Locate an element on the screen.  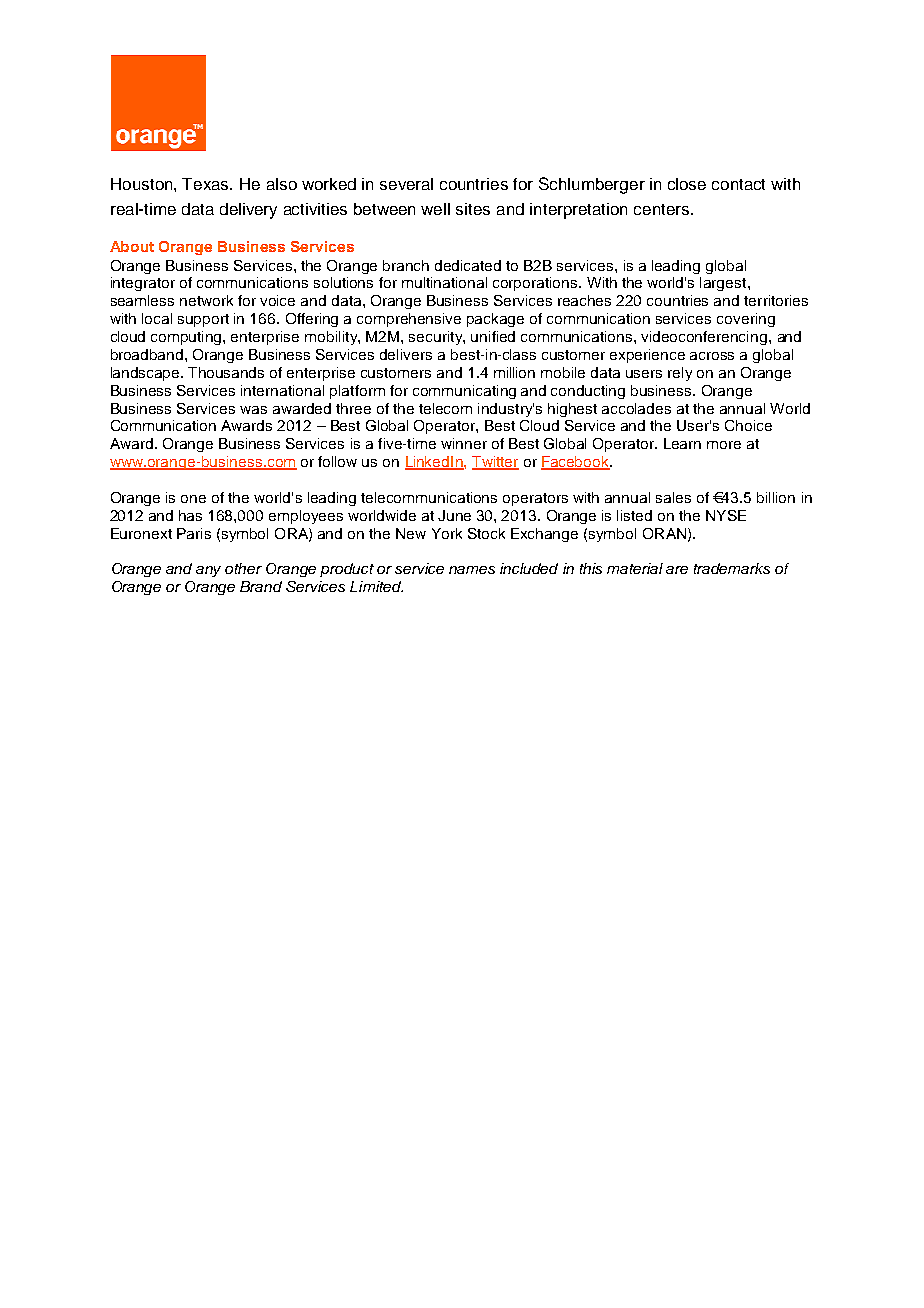
are is located at coordinates (677, 570).
